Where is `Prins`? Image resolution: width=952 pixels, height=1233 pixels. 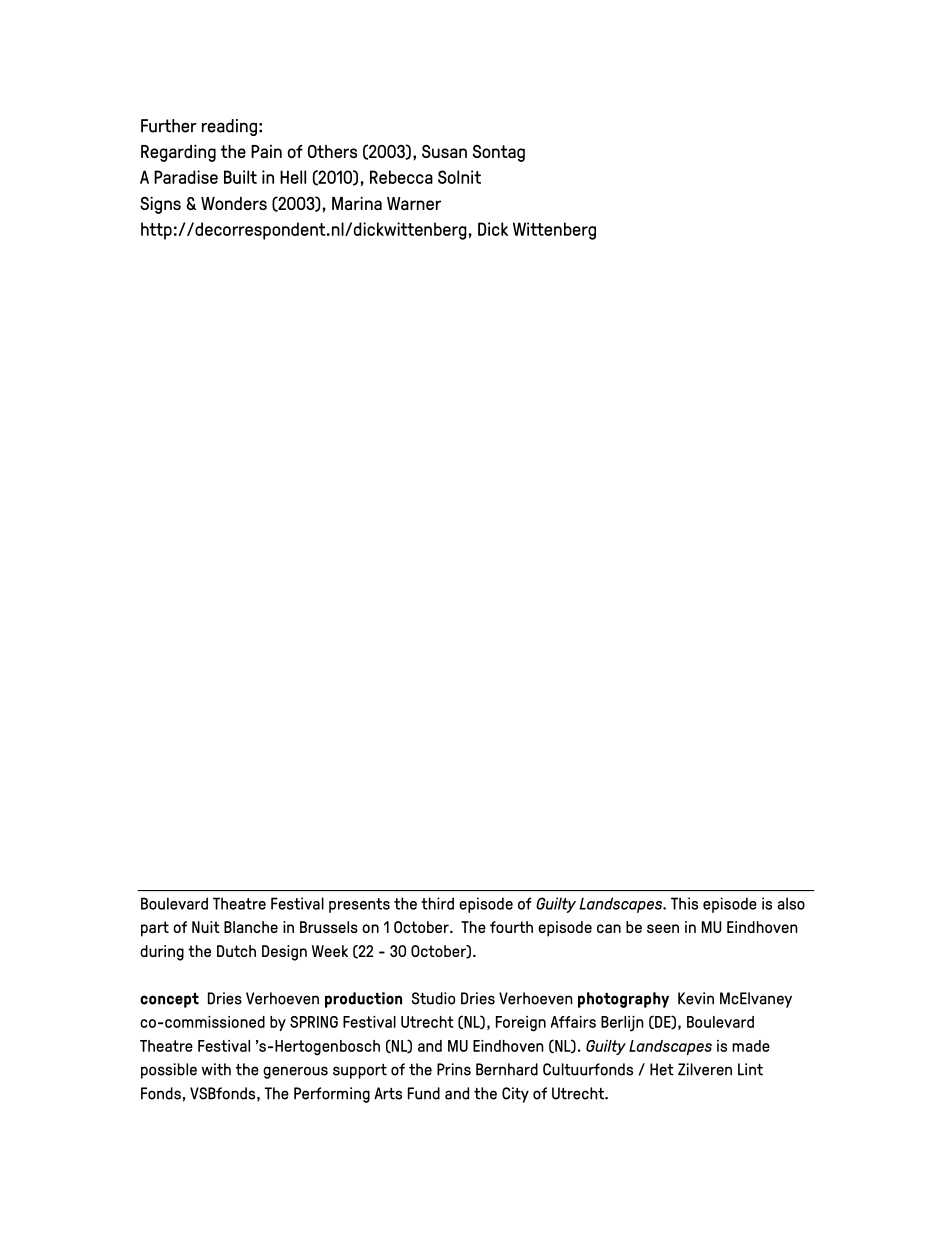
Prins is located at coordinates (454, 1069).
